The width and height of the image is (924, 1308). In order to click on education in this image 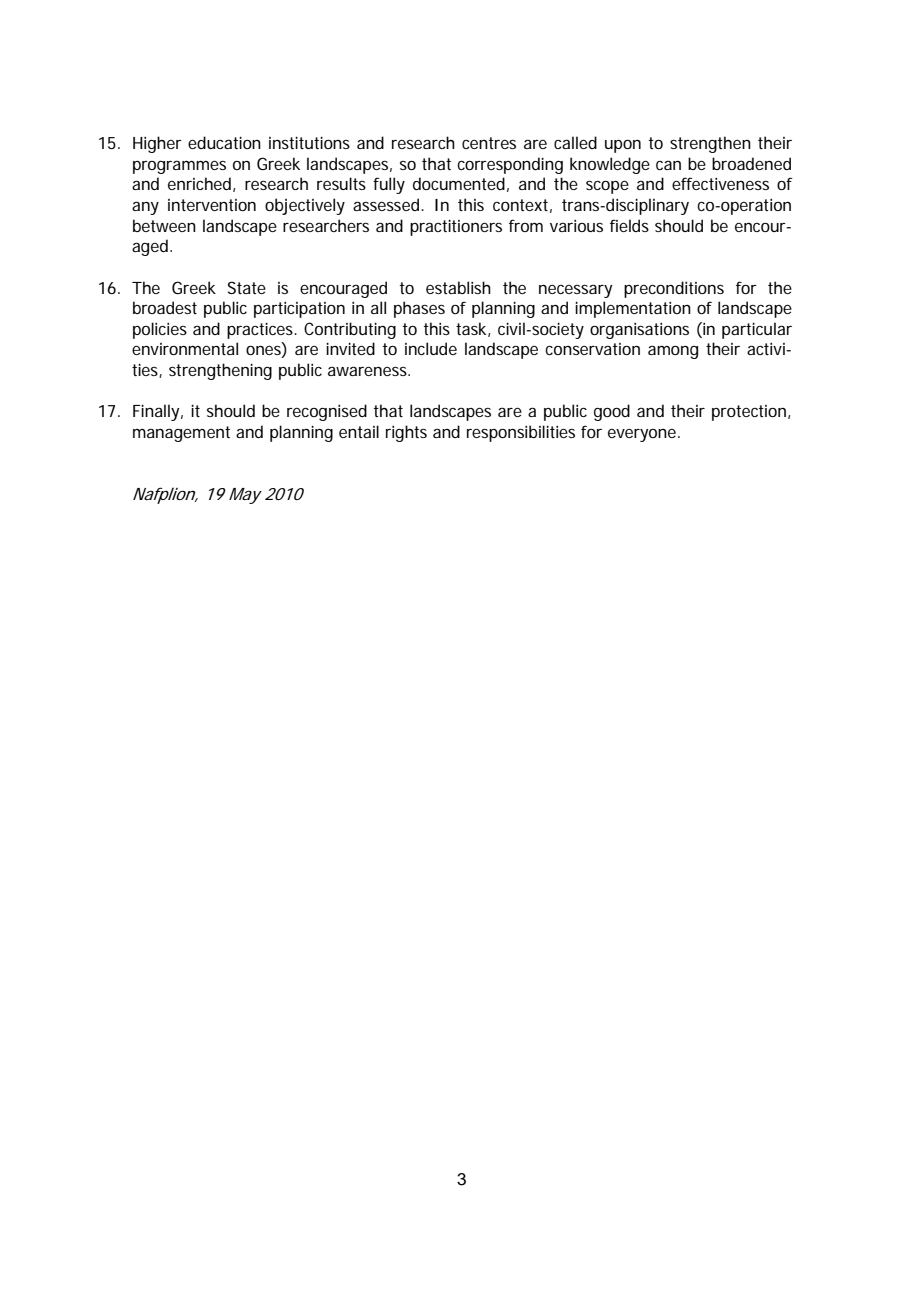, I will do `click(224, 142)`.
